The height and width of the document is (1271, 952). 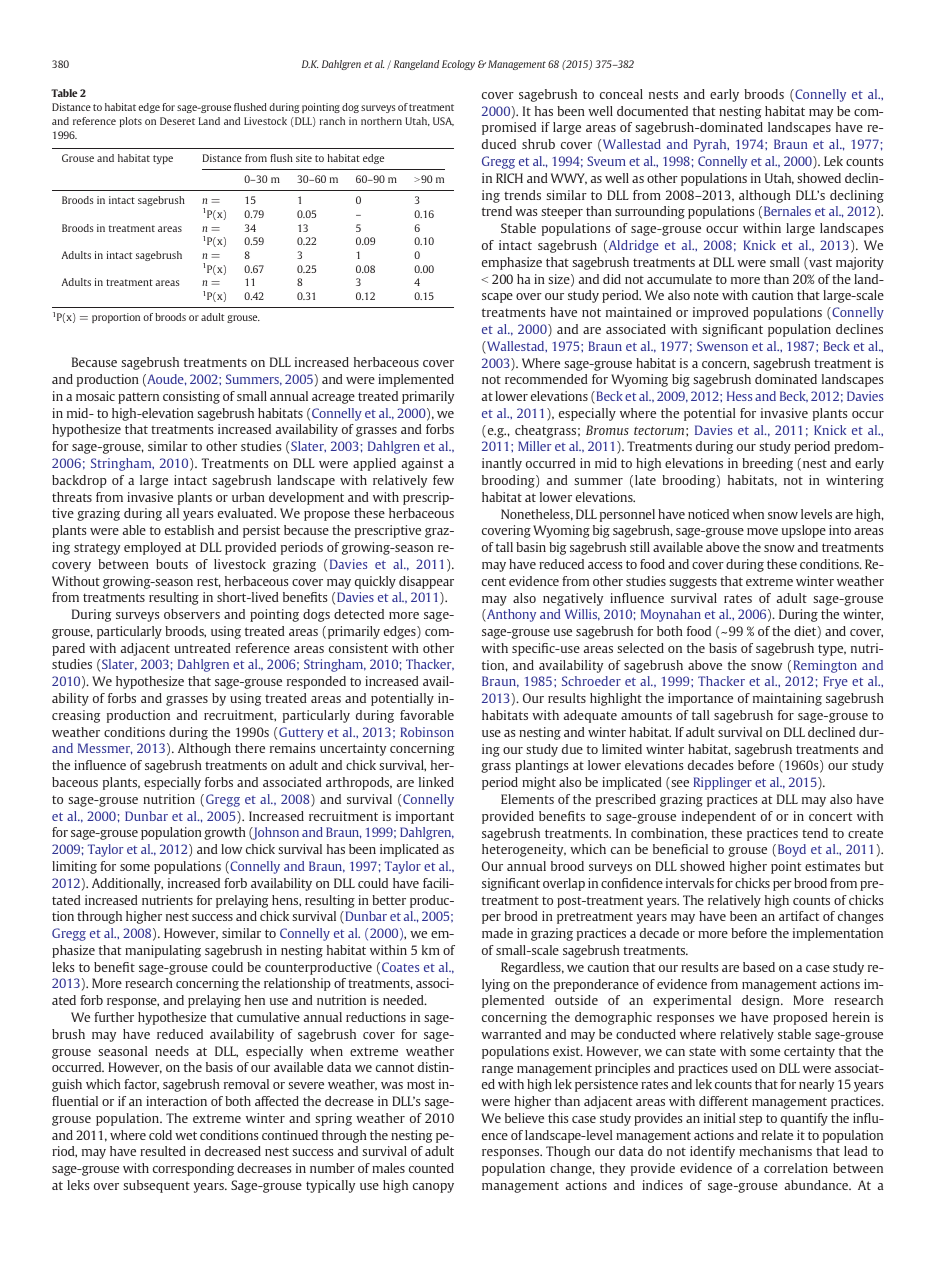 What do you see at coordinates (192, 614) in the document?
I see `observers` at bounding box center [192, 614].
